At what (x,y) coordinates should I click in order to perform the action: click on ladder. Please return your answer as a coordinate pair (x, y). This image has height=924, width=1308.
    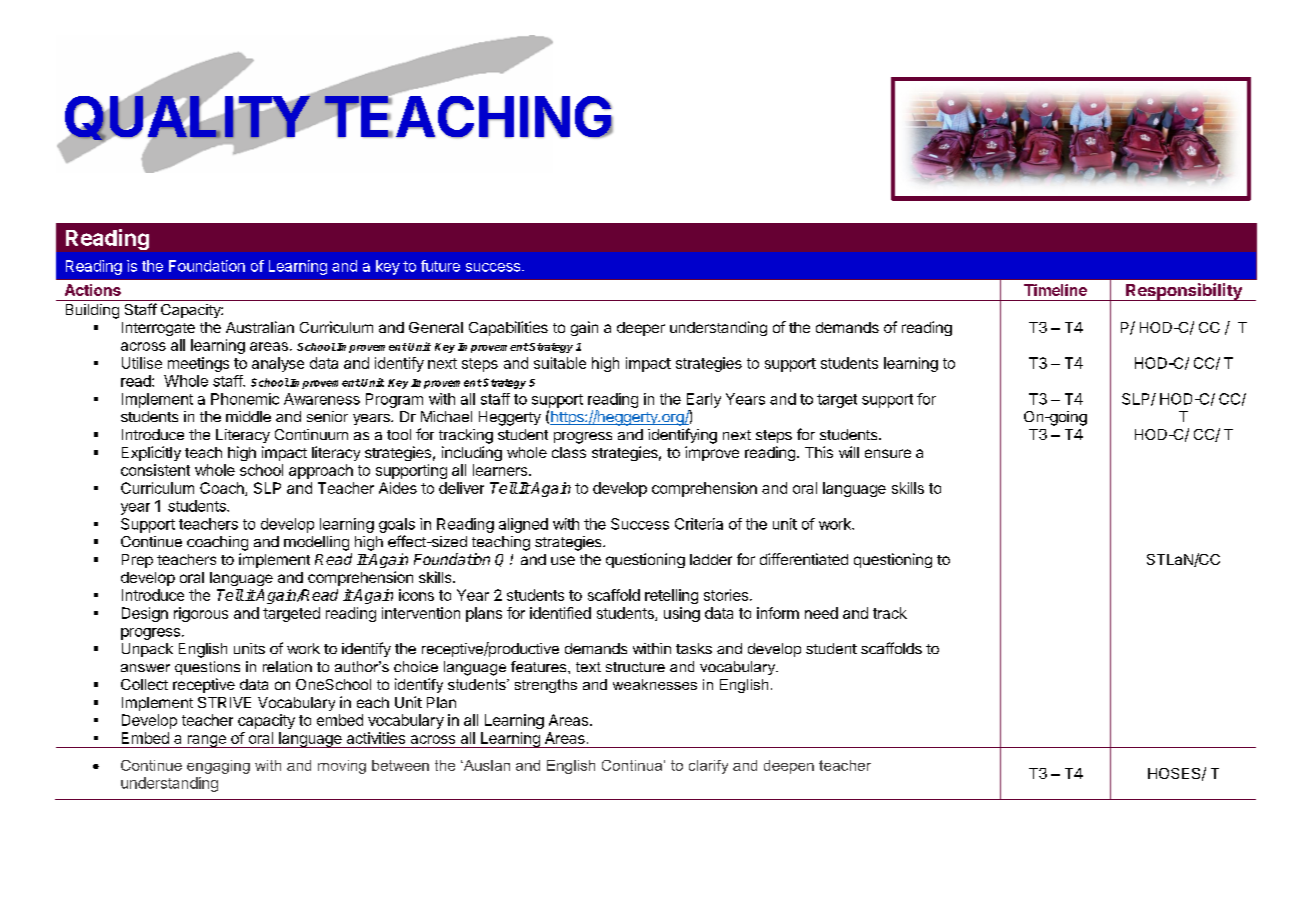
    Looking at the image, I should click on (711, 559).
